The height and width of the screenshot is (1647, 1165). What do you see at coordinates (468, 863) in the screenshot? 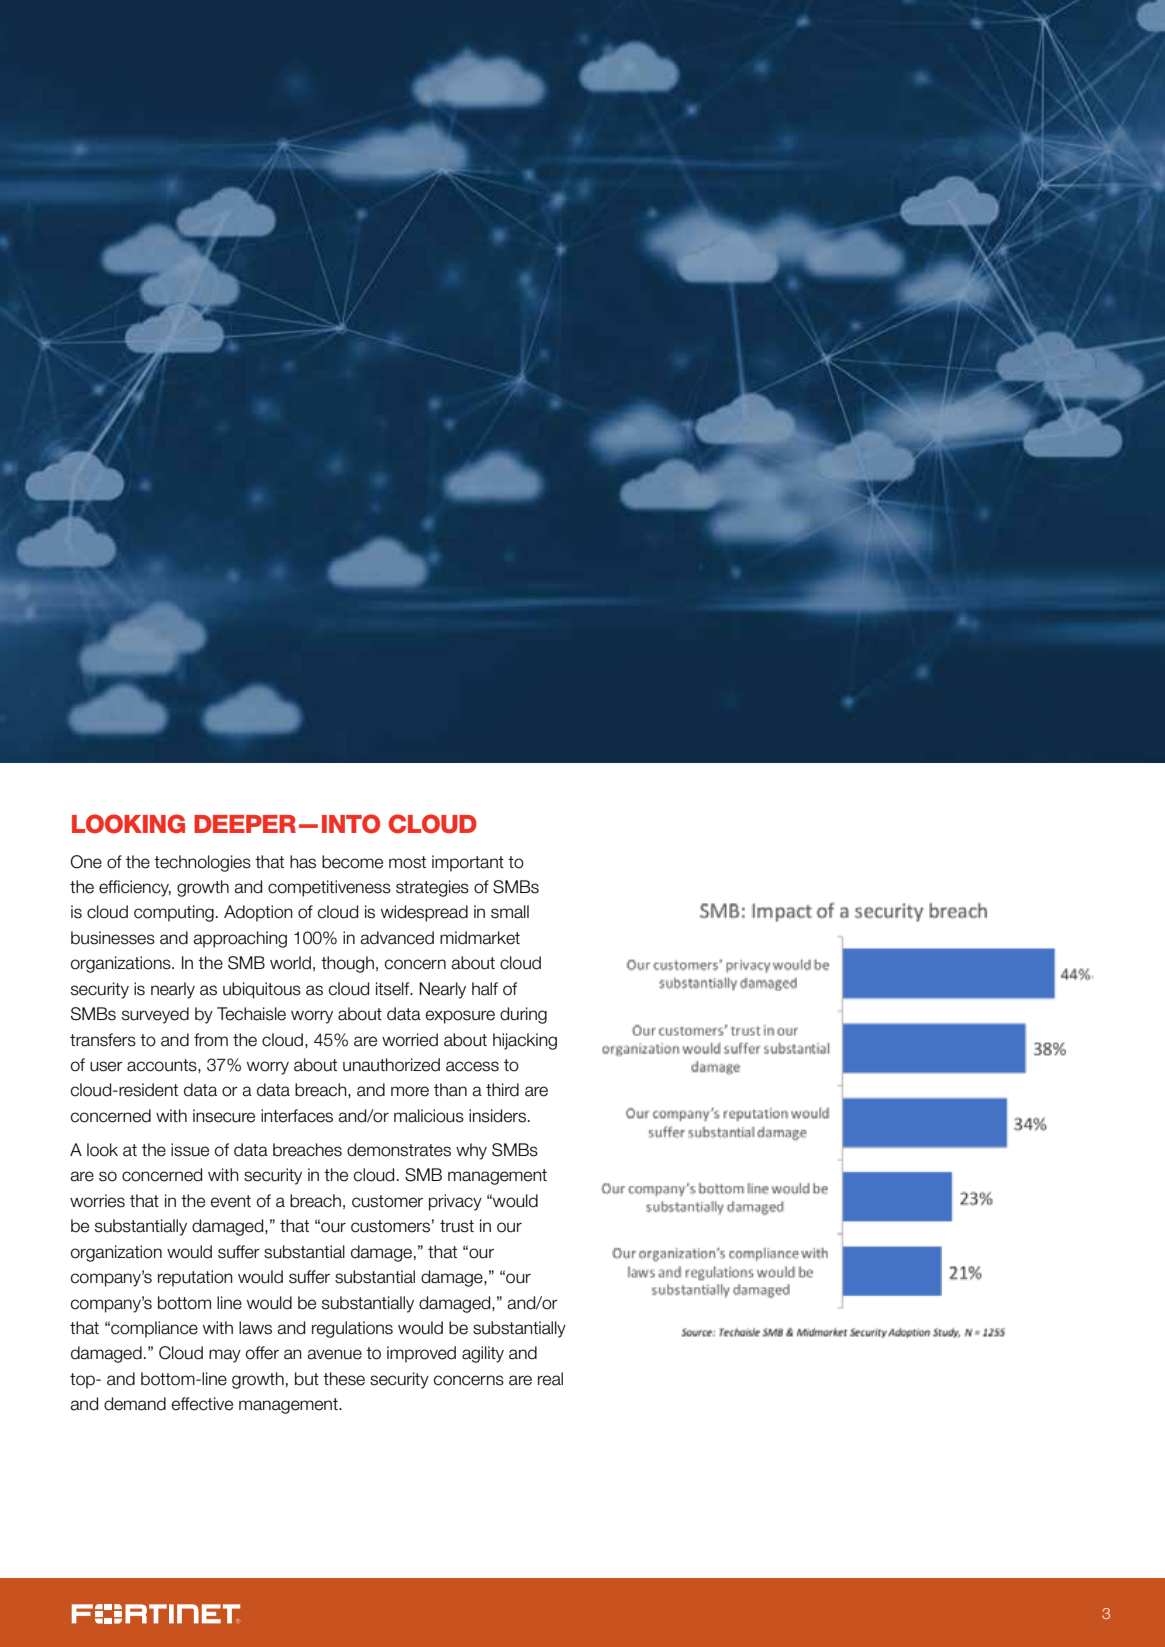
I see `important` at bounding box center [468, 863].
